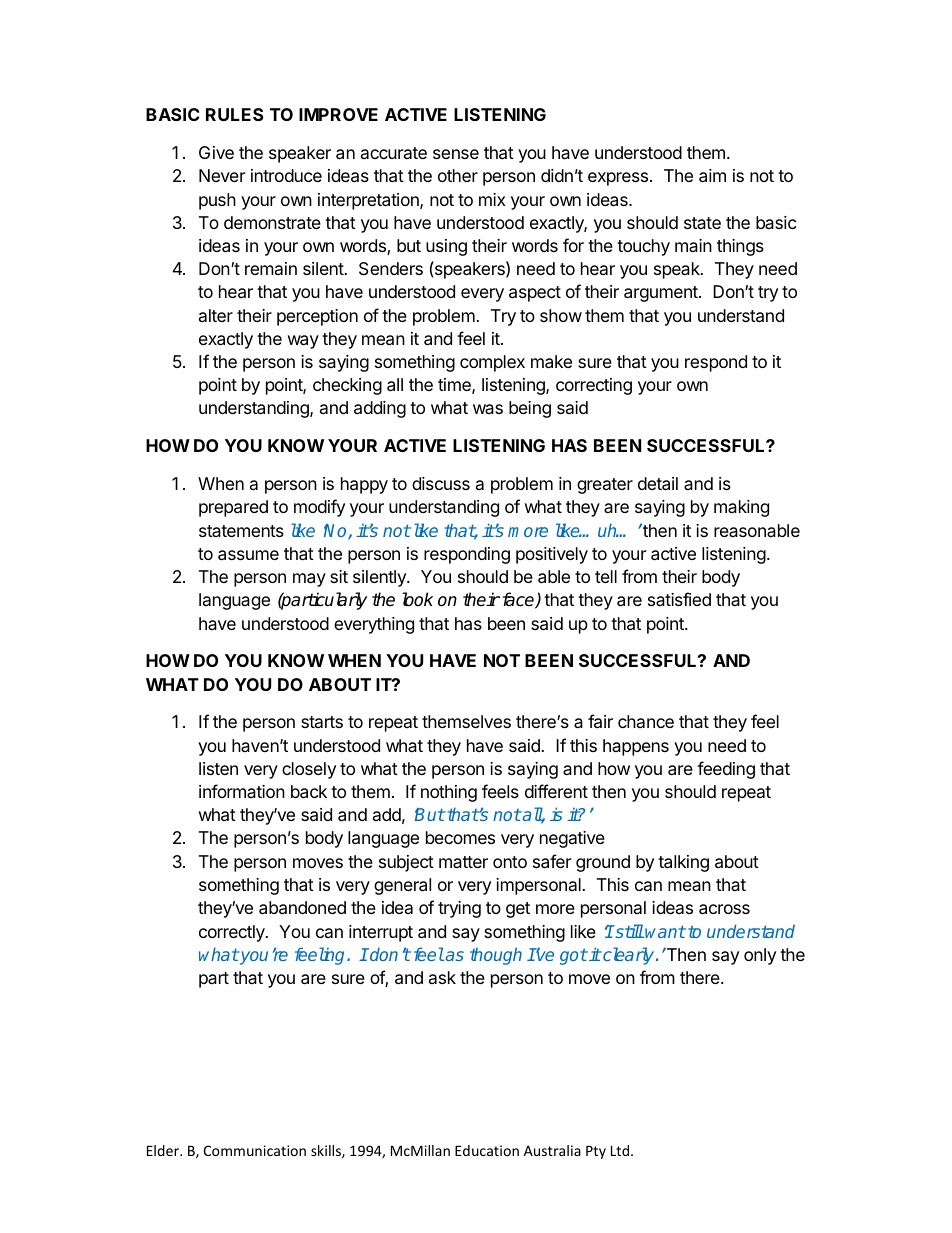 This image has width=952, height=1233. I want to click on Ltd, so click(620, 1150).
